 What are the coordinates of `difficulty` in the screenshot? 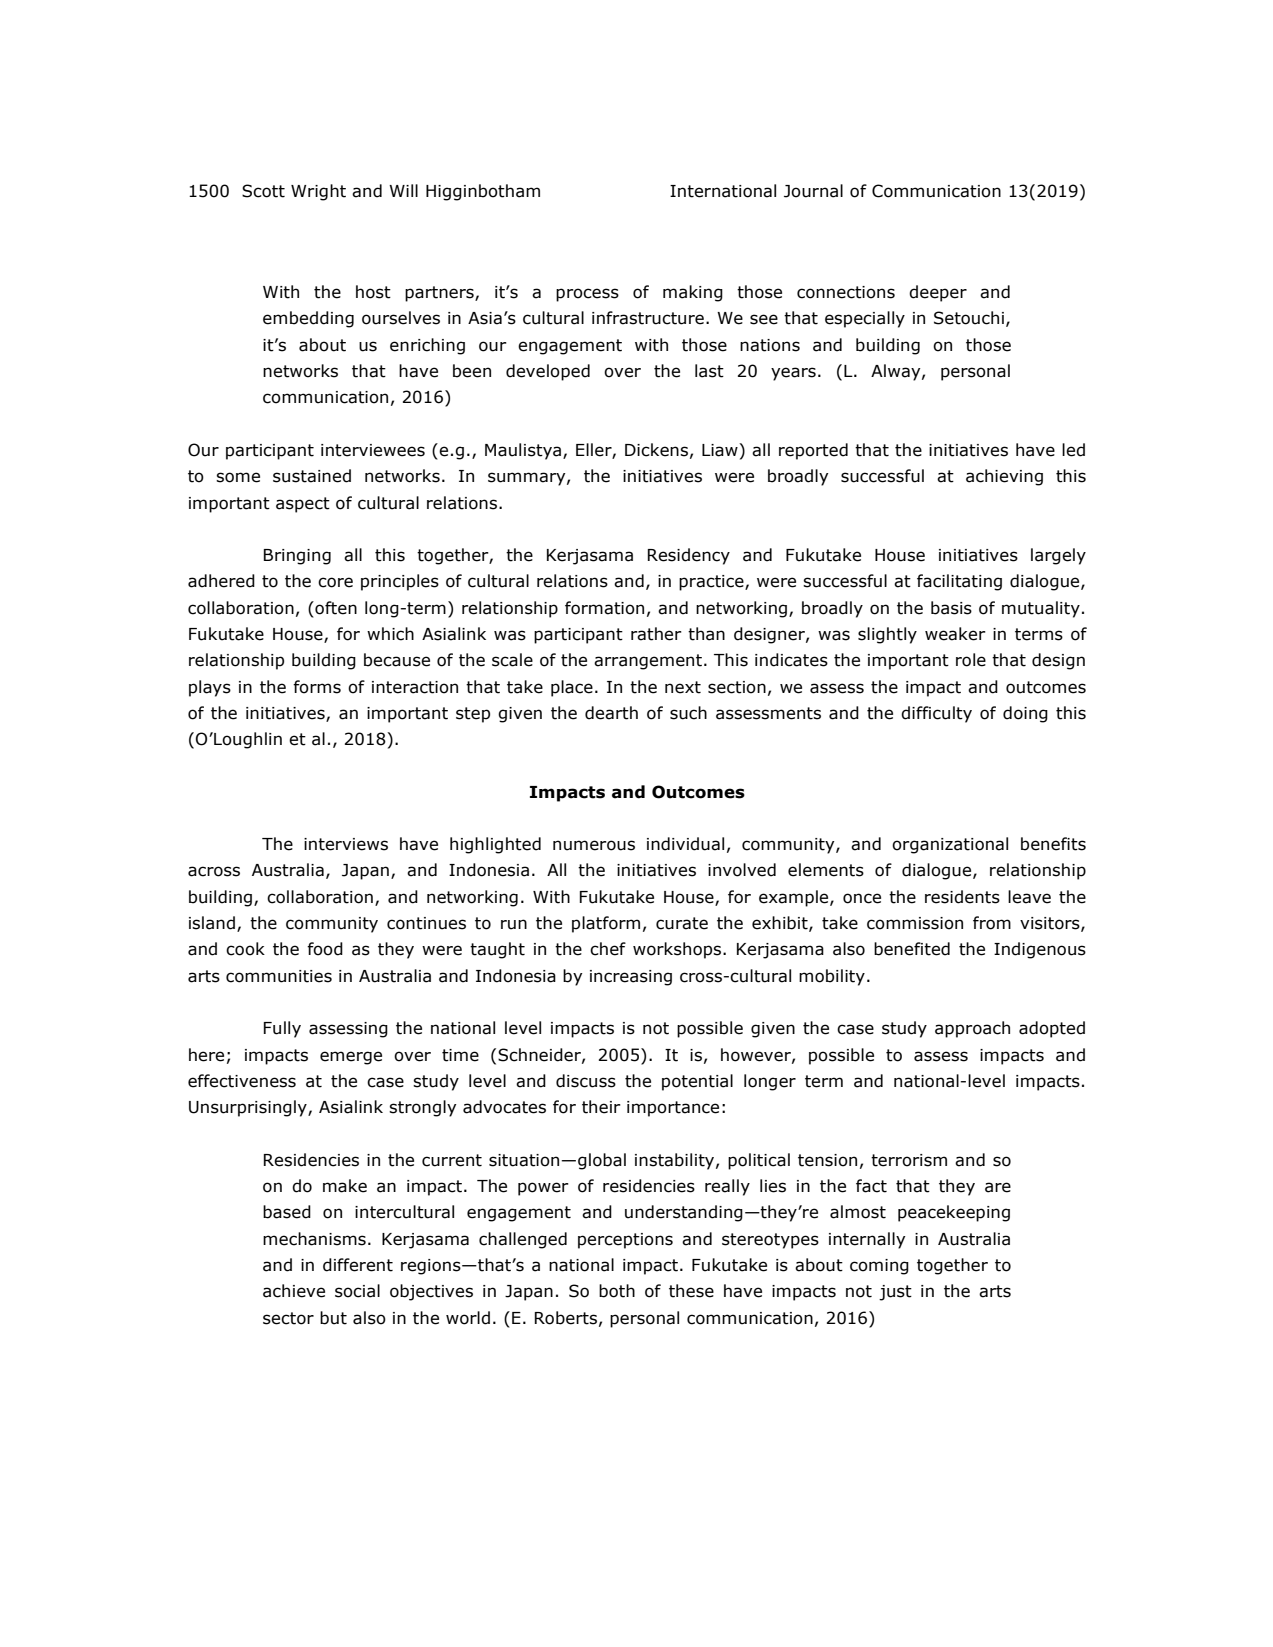 It's located at (936, 714).
